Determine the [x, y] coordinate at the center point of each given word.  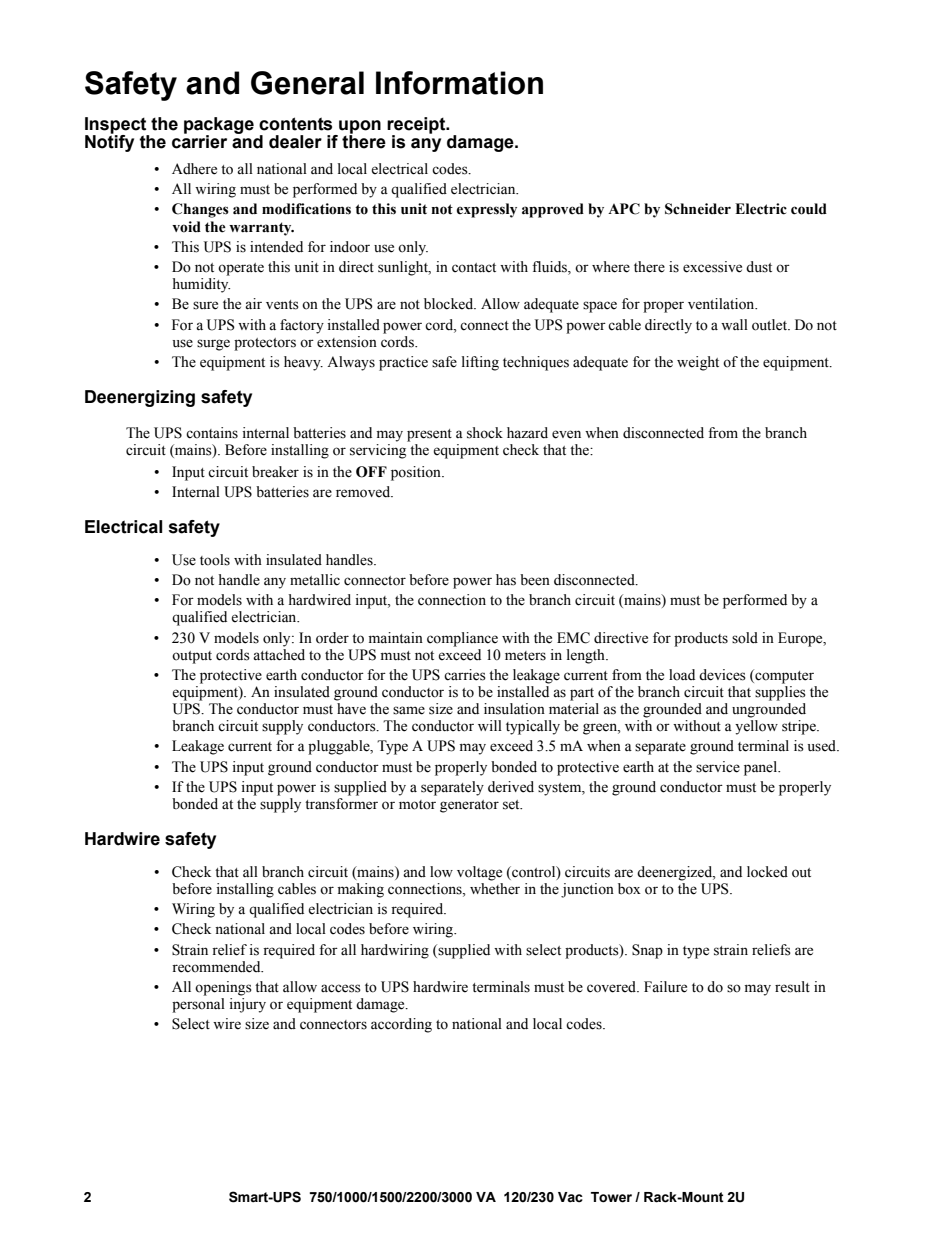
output [192, 657]
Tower [611, 1197]
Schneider [698, 209]
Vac [570, 1197]
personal [198, 1005]
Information [459, 83]
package [219, 127]
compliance [462, 639]
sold [745, 638]
